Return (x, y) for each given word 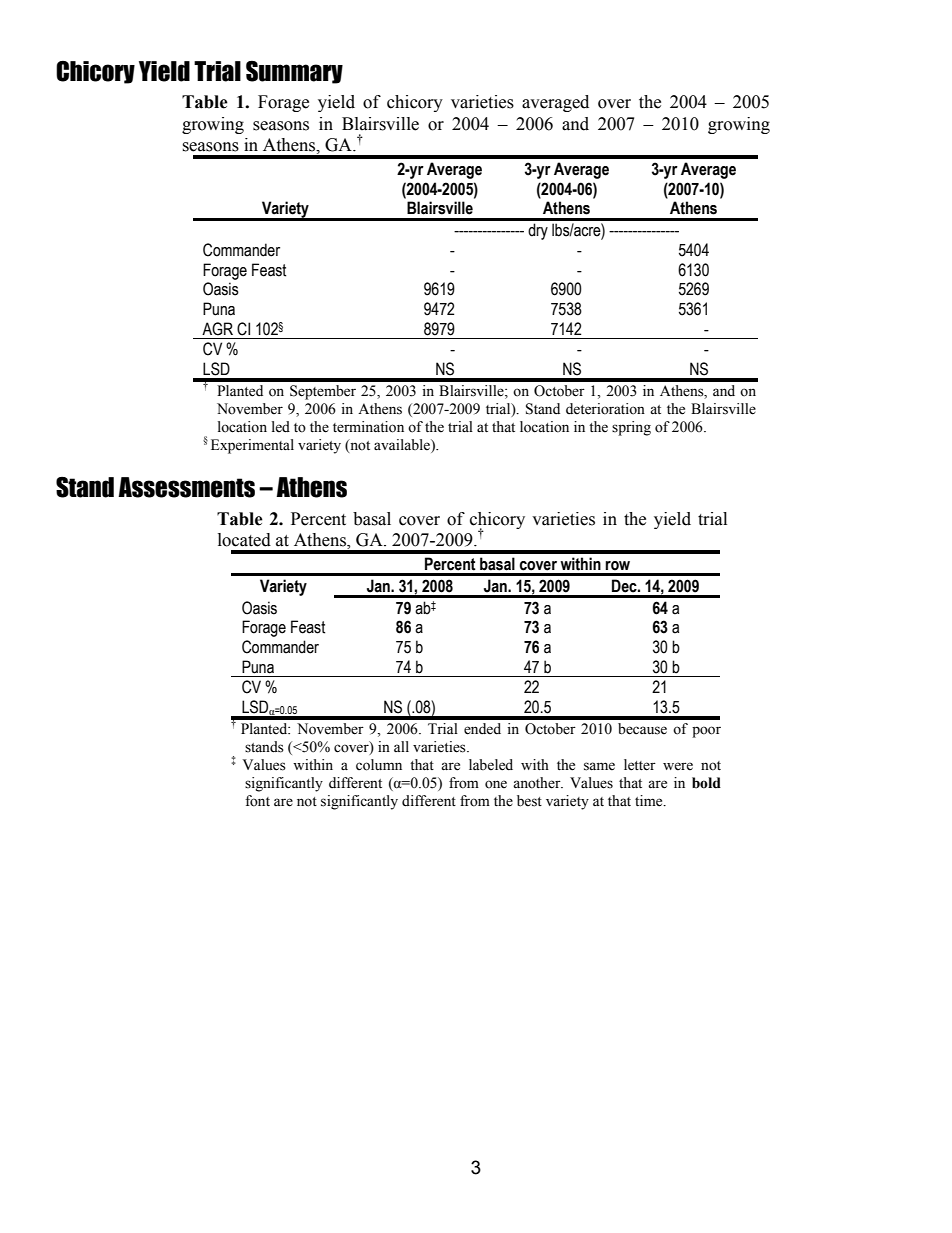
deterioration (605, 409)
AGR (217, 329)
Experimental (252, 446)
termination (368, 427)
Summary (294, 72)
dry (538, 231)
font (257, 801)
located (244, 540)
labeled (491, 765)
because (642, 729)
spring (631, 428)
